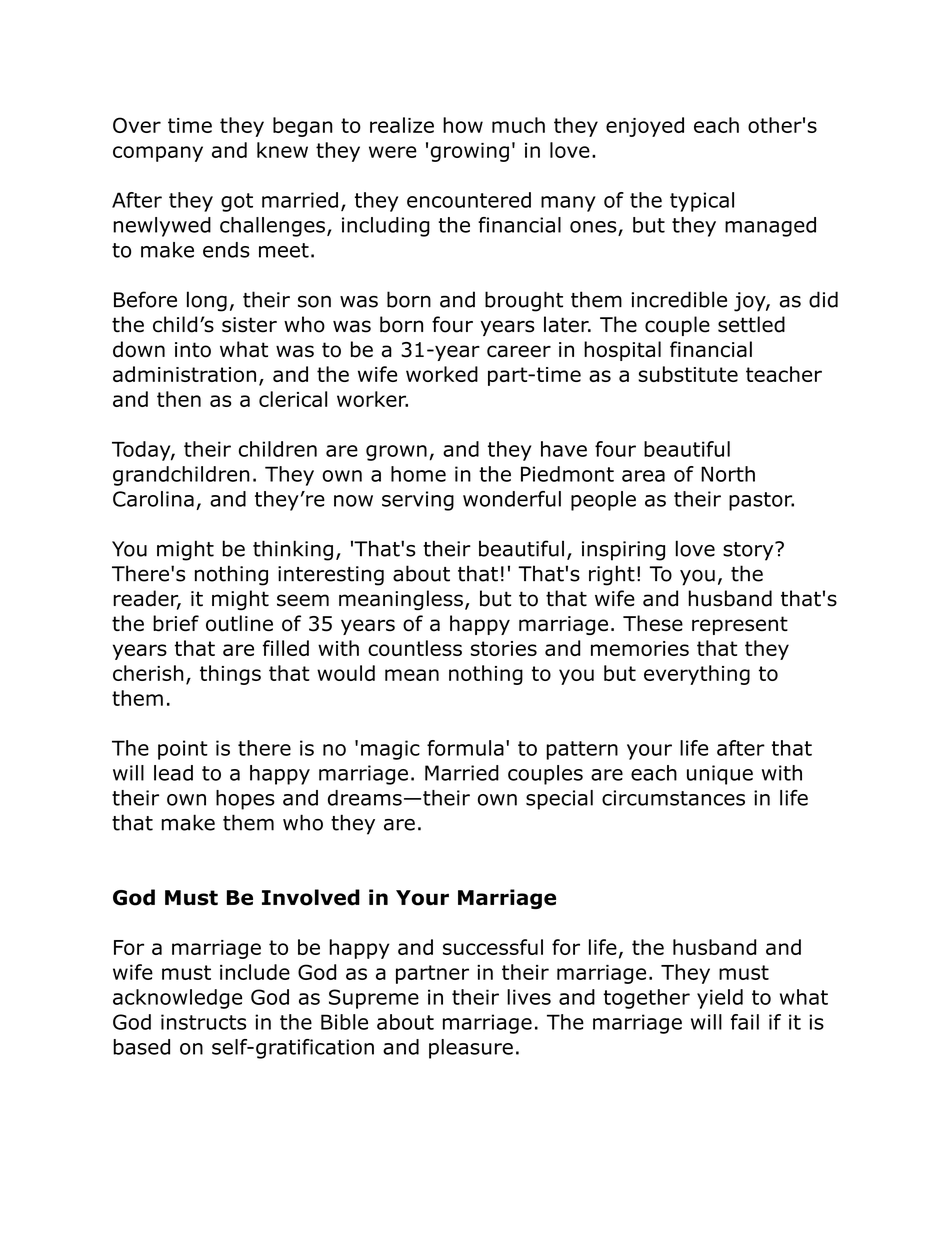  I want to click on story, so click(749, 551).
